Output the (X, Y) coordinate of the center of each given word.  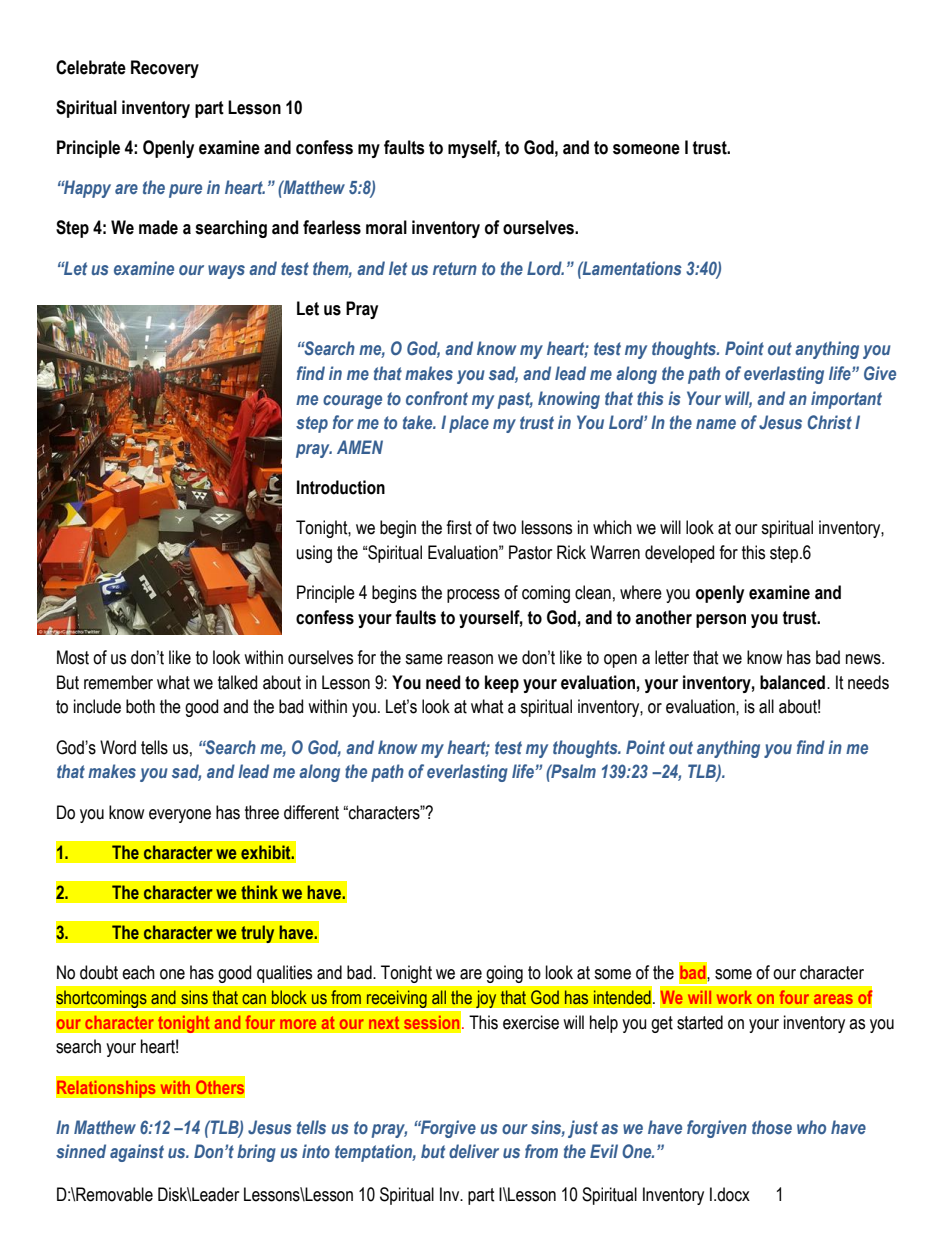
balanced (792, 682)
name (716, 424)
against (137, 1153)
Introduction (341, 487)
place (469, 424)
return (455, 268)
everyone (180, 816)
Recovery (165, 69)
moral (386, 227)
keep (502, 684)
